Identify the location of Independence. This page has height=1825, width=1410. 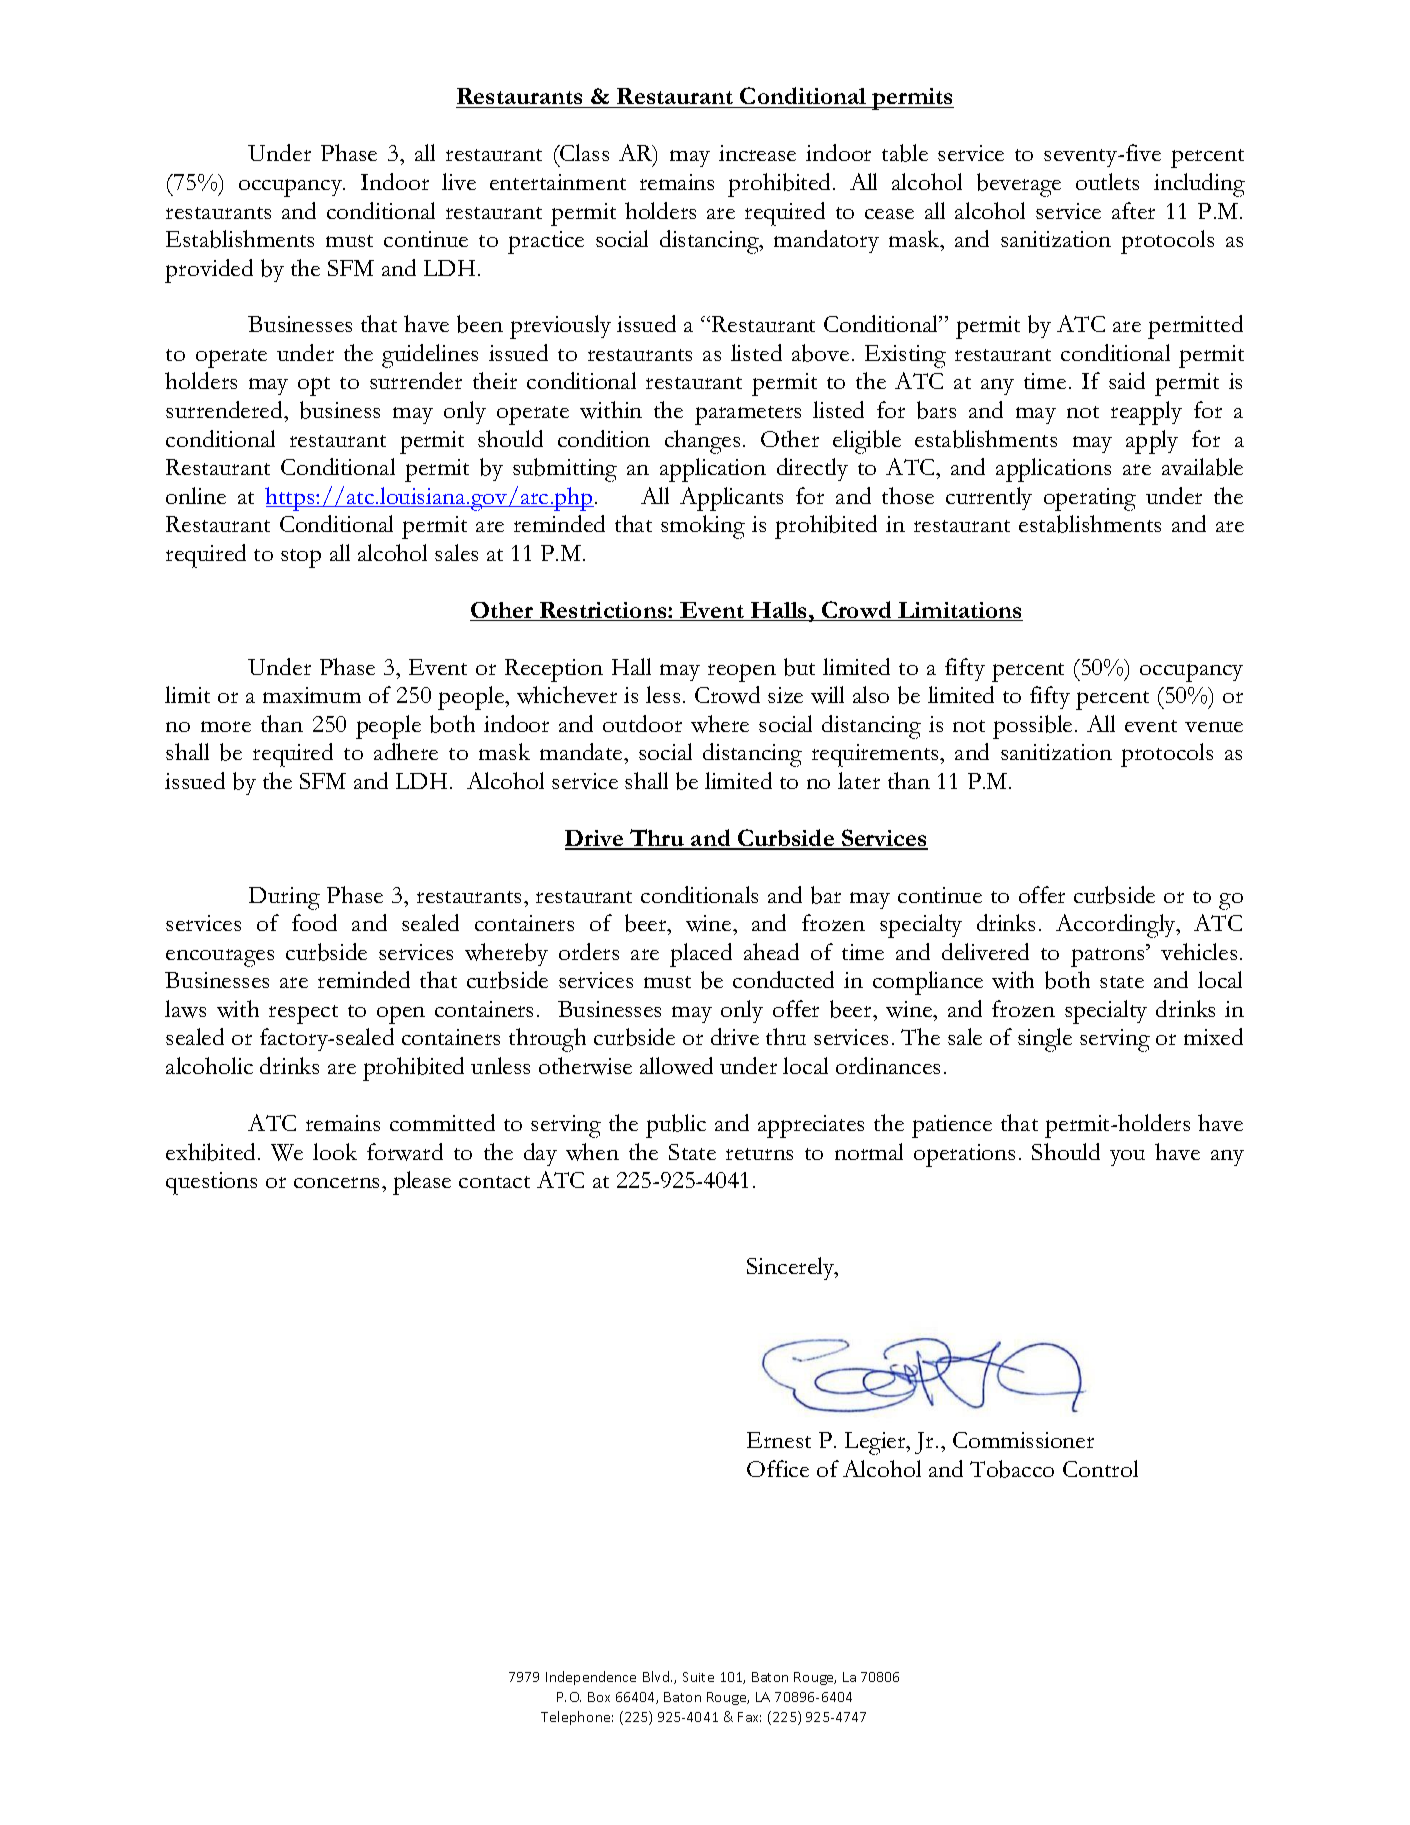
(591, 1678).
